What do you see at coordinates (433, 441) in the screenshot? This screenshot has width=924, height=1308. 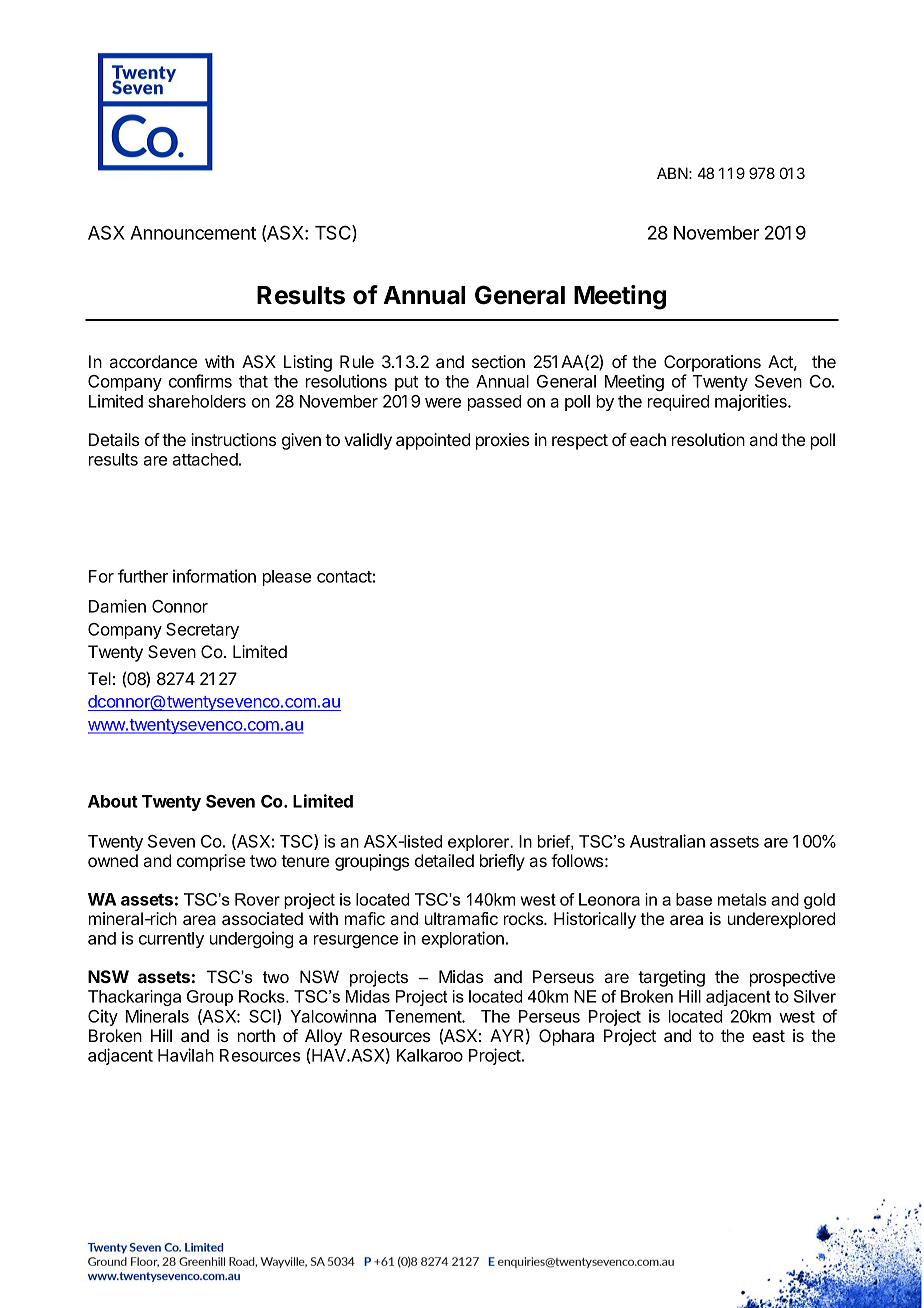 I see `appointed` at bounding box center [433, 441].
